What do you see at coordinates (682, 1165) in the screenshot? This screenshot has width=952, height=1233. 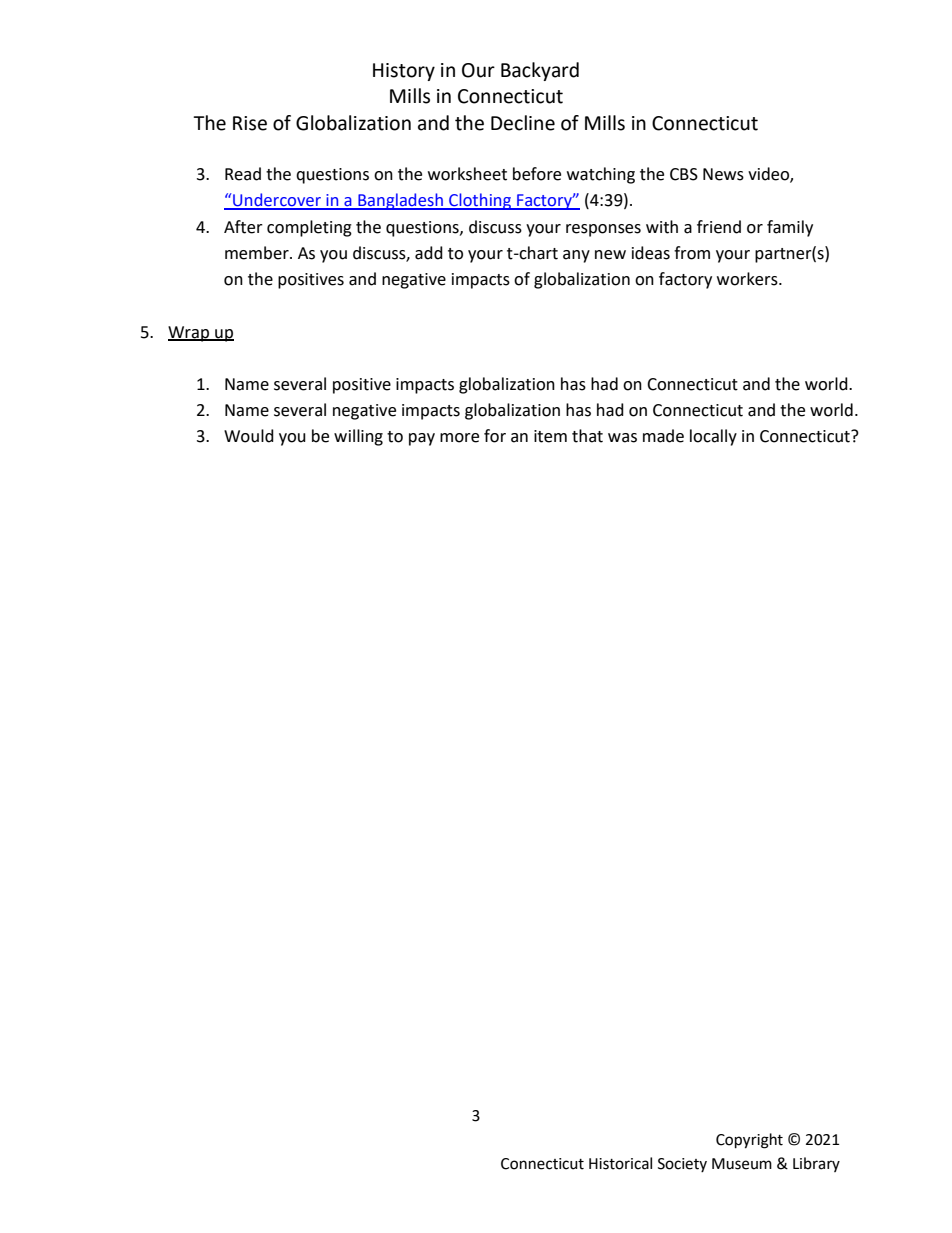 I see `Society` at bounding box center [682, 1165].
